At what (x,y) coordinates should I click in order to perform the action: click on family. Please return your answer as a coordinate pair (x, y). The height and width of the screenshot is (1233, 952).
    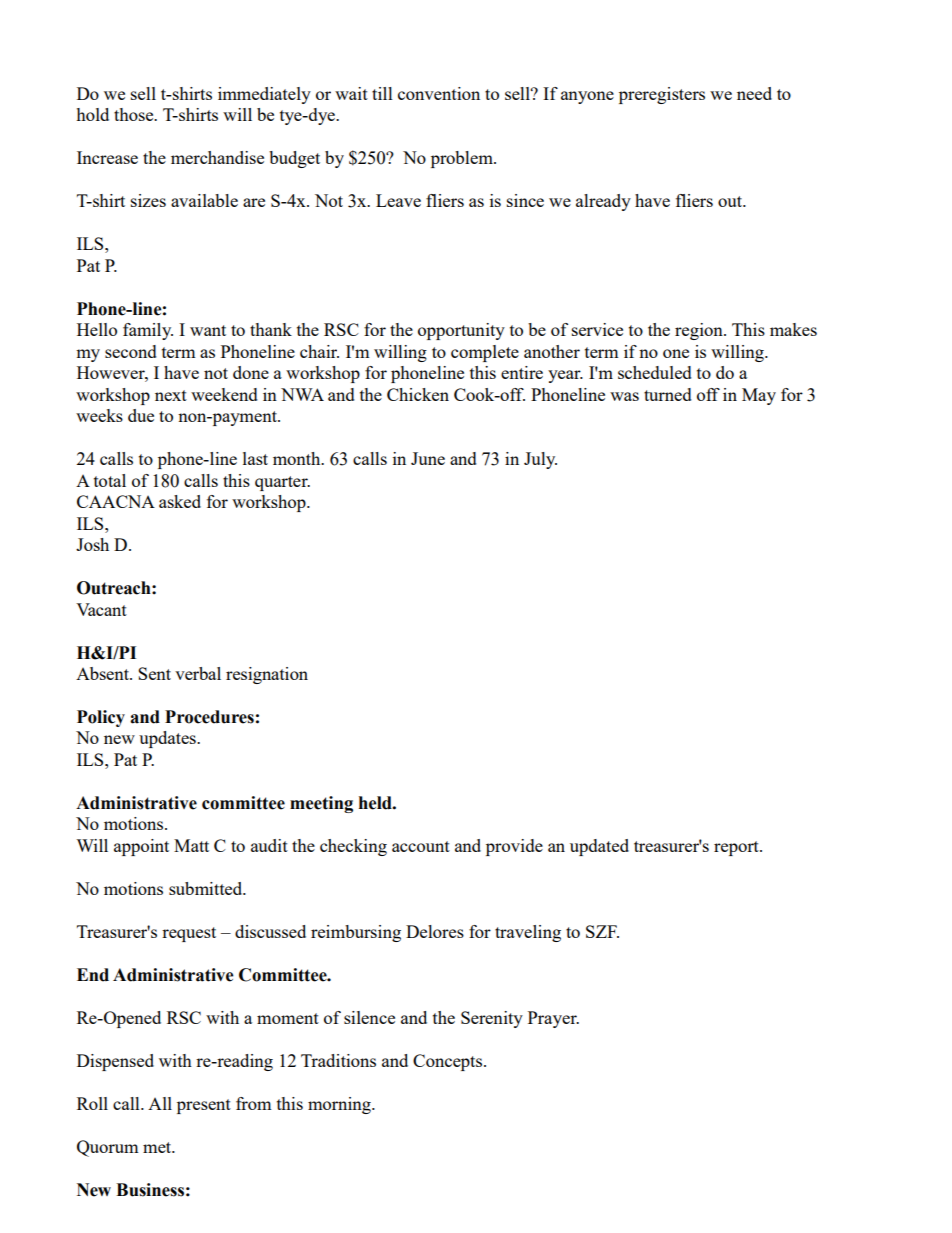
    Looking at the image, I should click on (148, 331).
